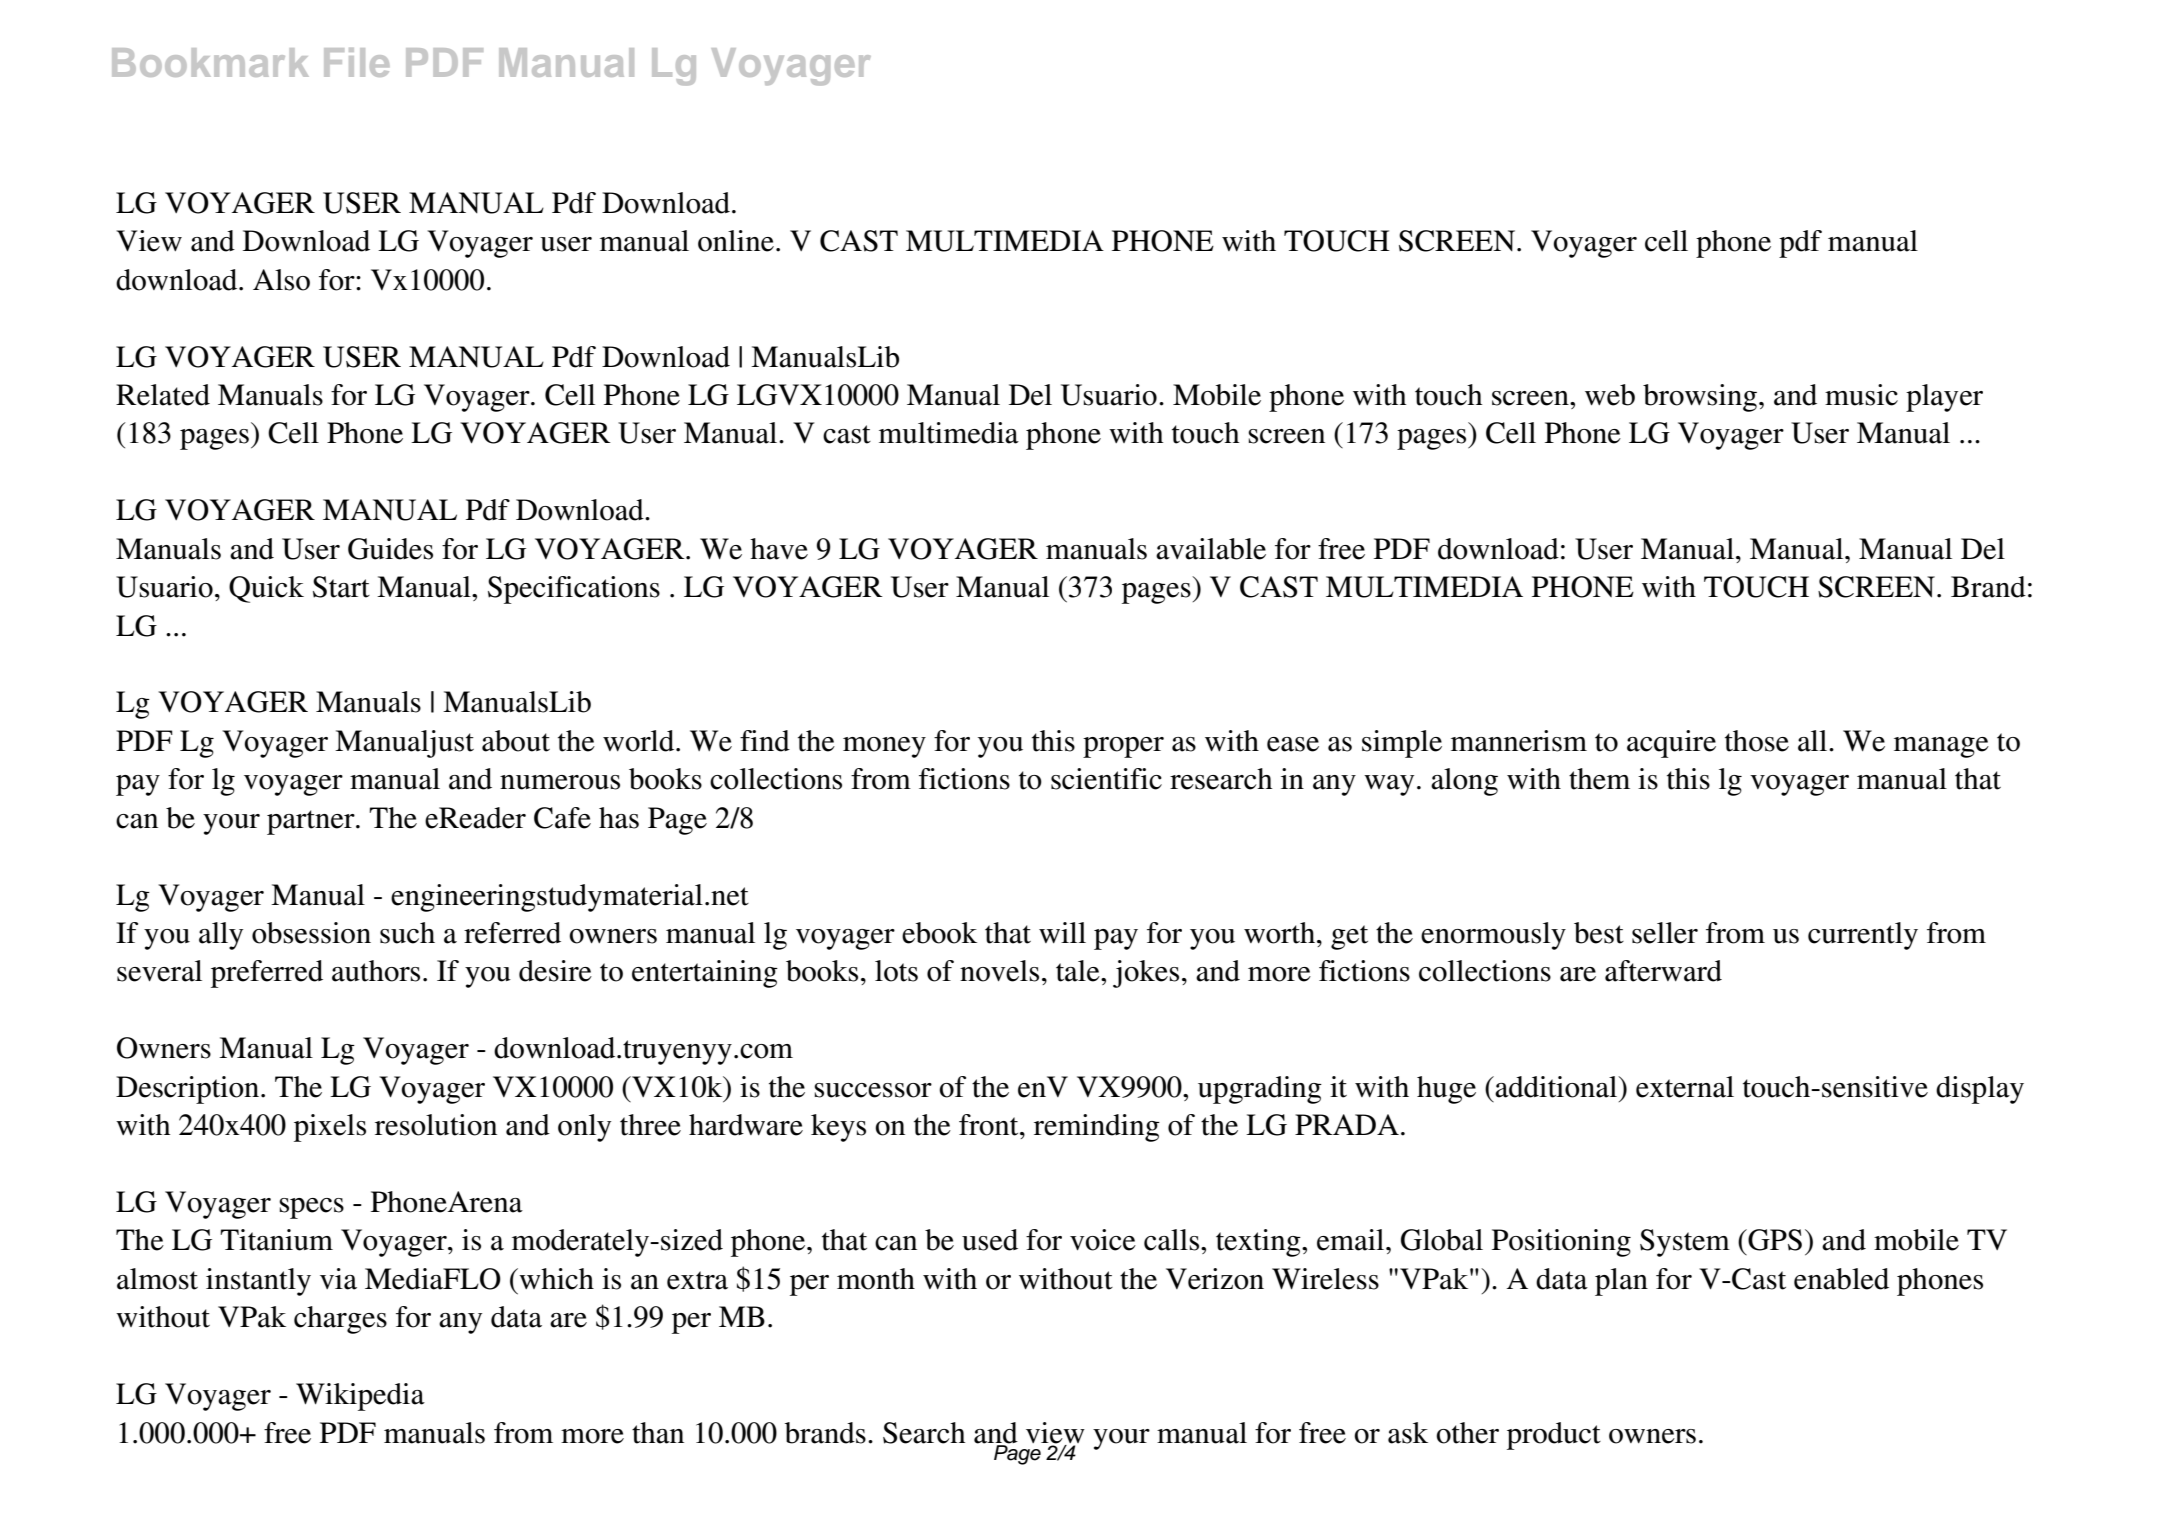  Describe the element at coordinates (360, 1397) in the image. I see `Wikipedia` at that location.
